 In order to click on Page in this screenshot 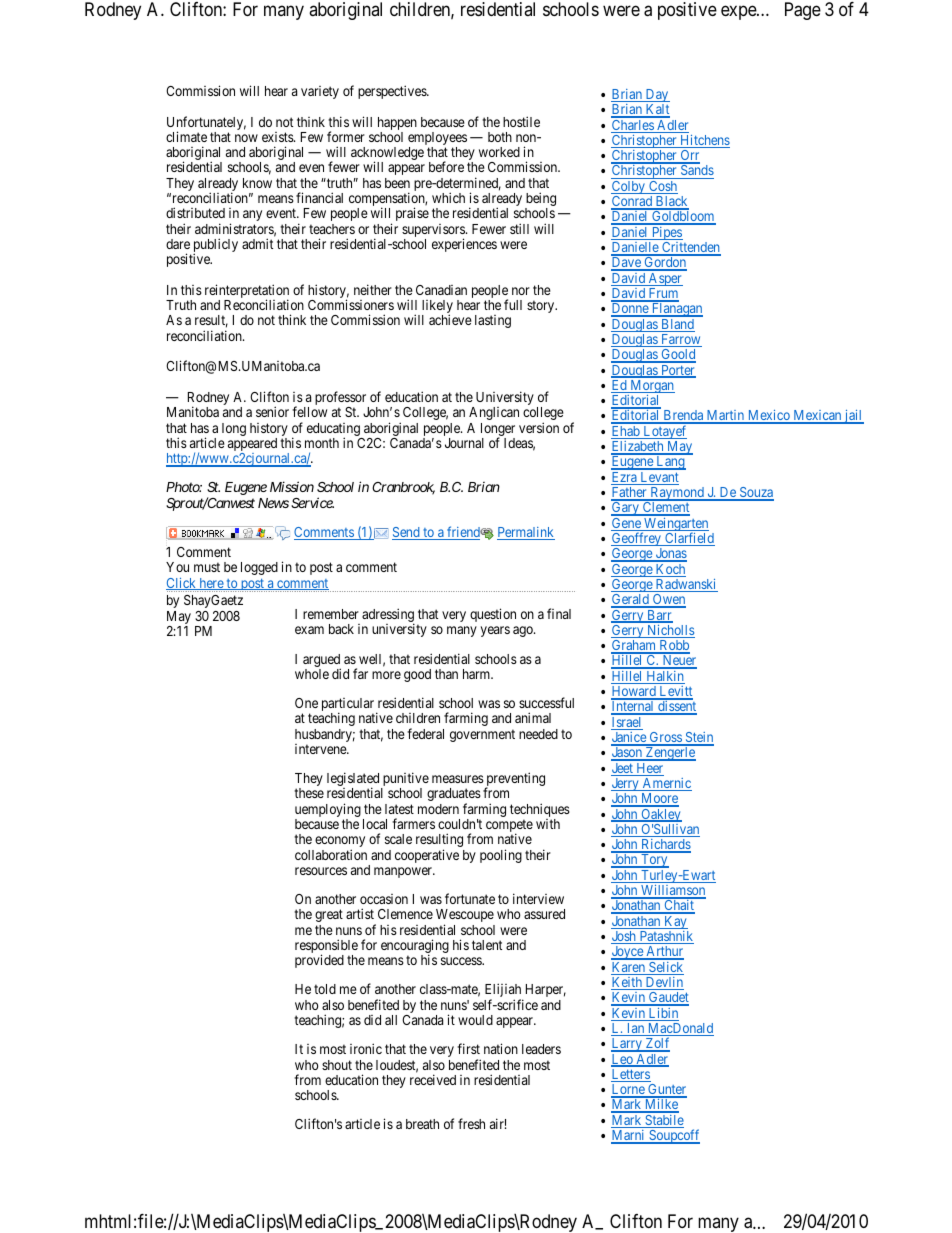, I will do `click(803, 11)`.
